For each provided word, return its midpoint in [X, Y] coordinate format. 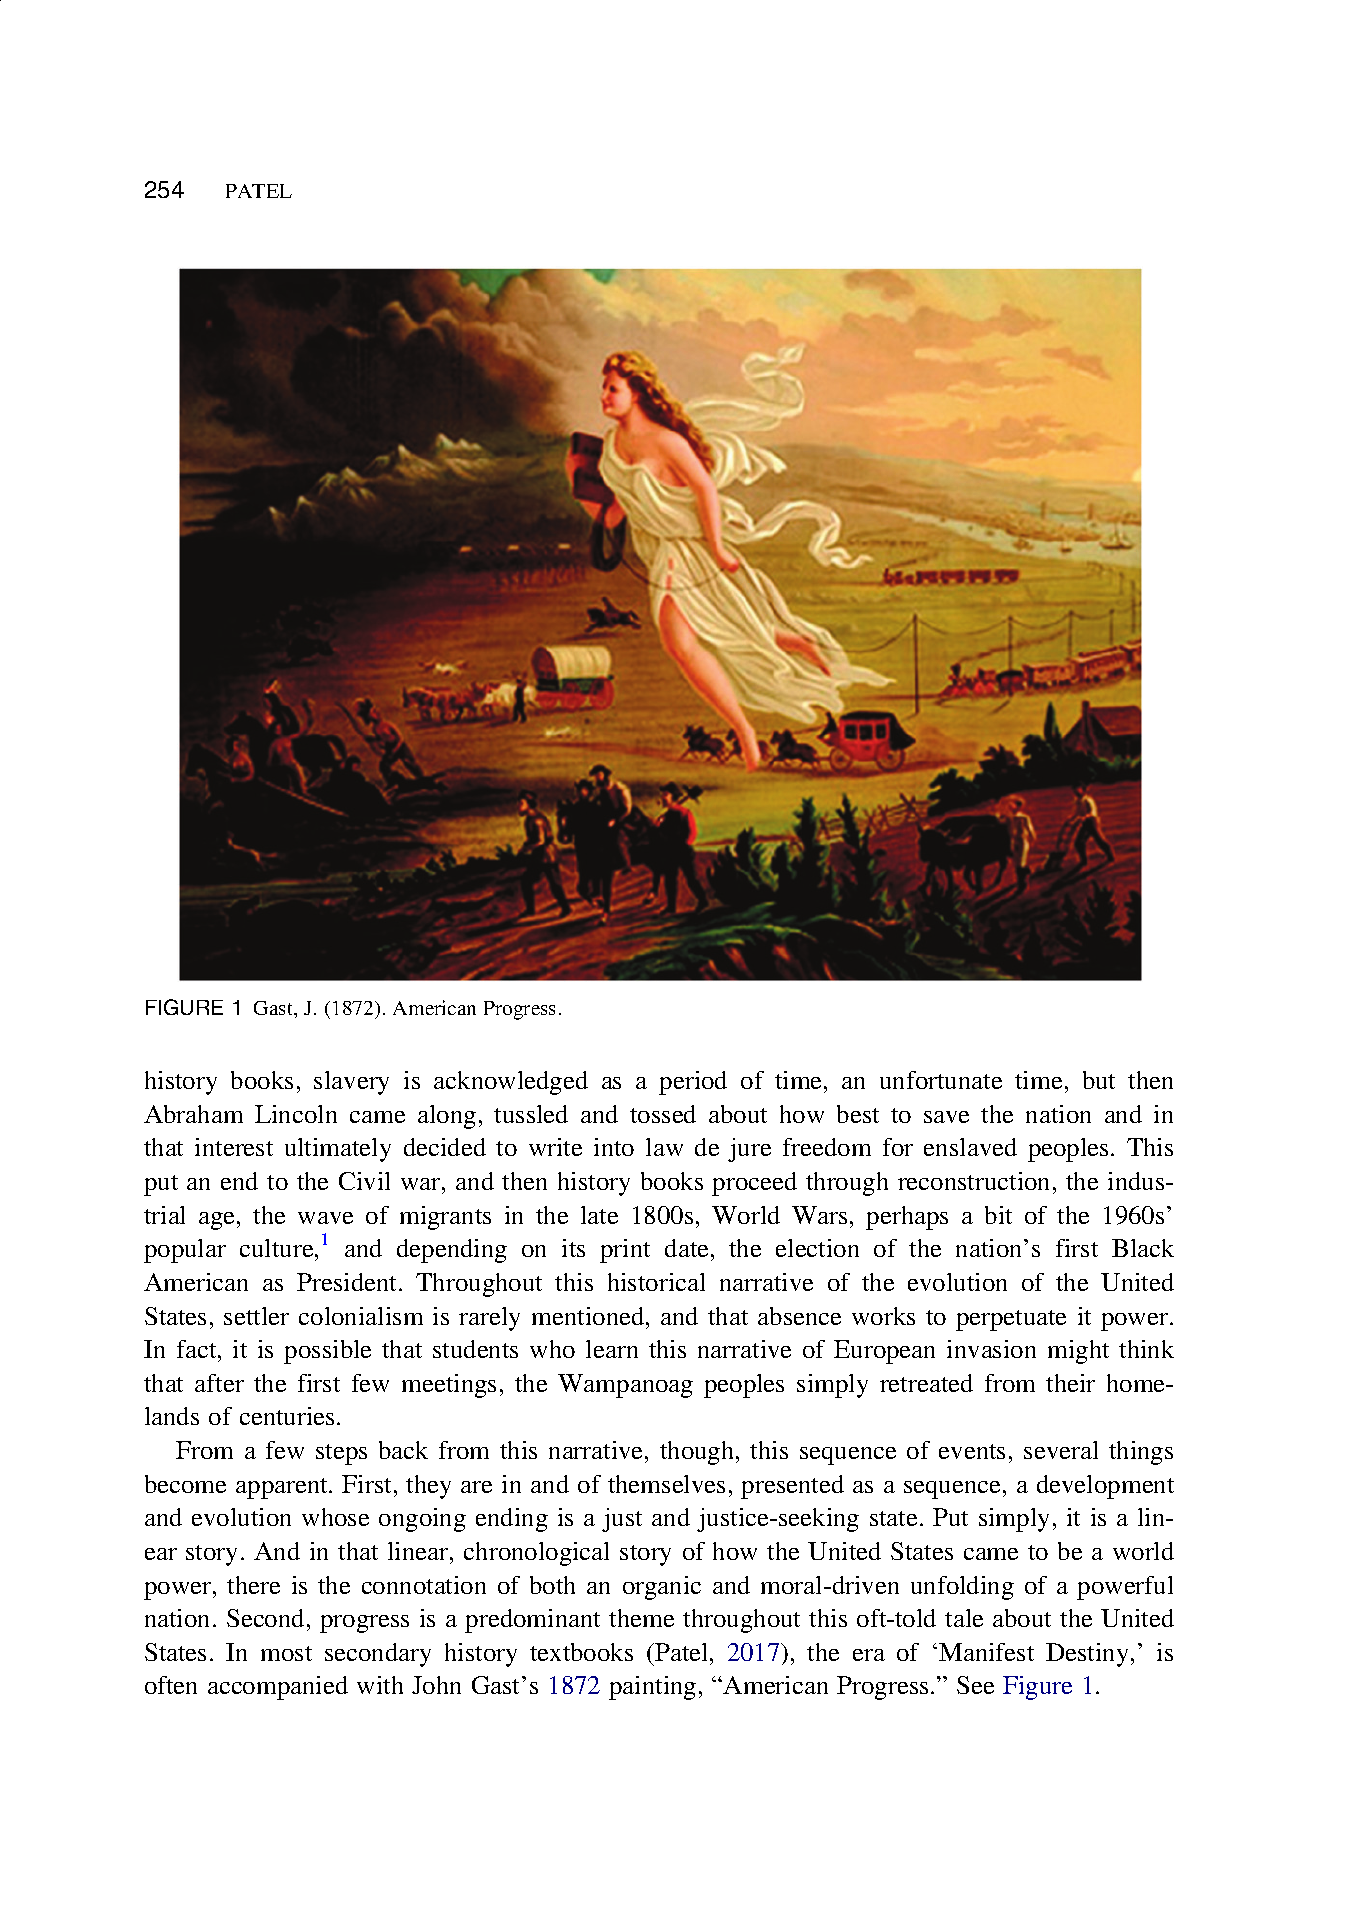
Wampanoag [625, 1386]
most [286, 1653]
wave [325, 1218]
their [1070, 1383]
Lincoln [296, 1114]
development [1105, 1487]
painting [652, 1688]
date [686, 1248]
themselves [666, 1484]
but [1099, 1080]
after [219, 1383]
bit [998, 1215]
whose [335, 1517]
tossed [663, 1114]
